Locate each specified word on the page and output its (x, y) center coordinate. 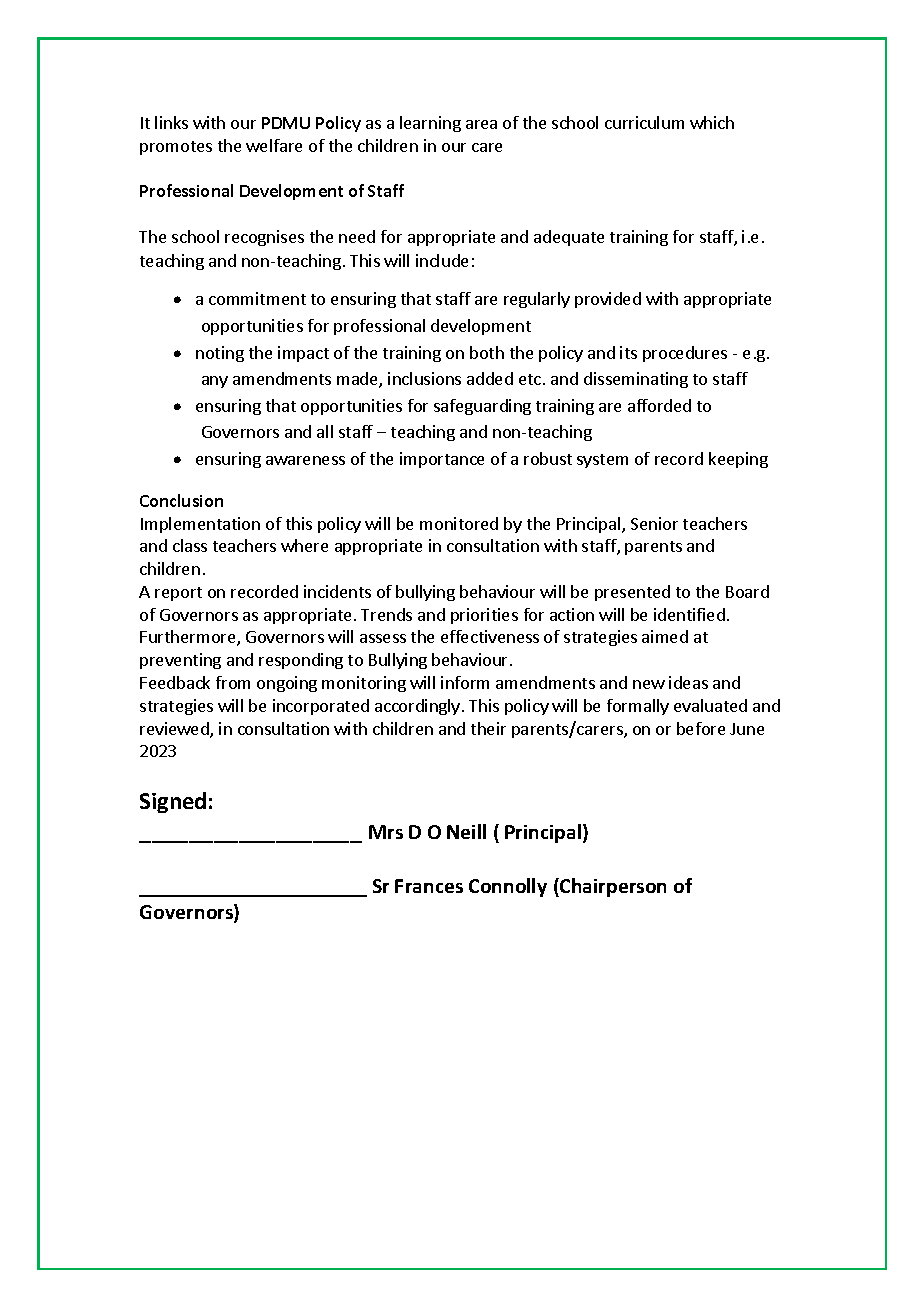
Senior (654, 523)
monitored (459, 523)
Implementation (200, 525)
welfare (274, 145)
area (481, 124)
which (712, 122)
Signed (173, 802)
